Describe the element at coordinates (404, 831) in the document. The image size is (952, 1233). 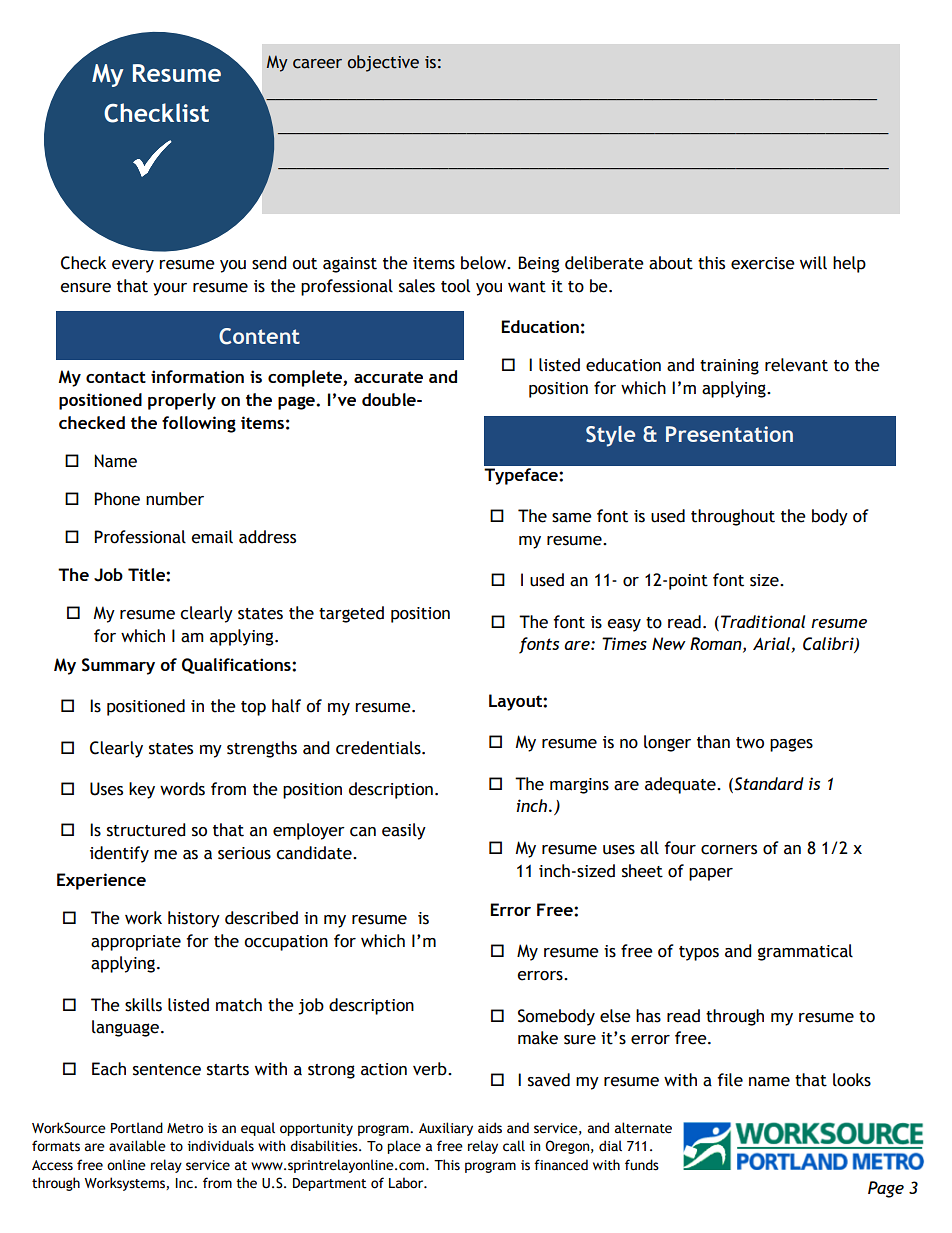
I see `easily` at that location.
